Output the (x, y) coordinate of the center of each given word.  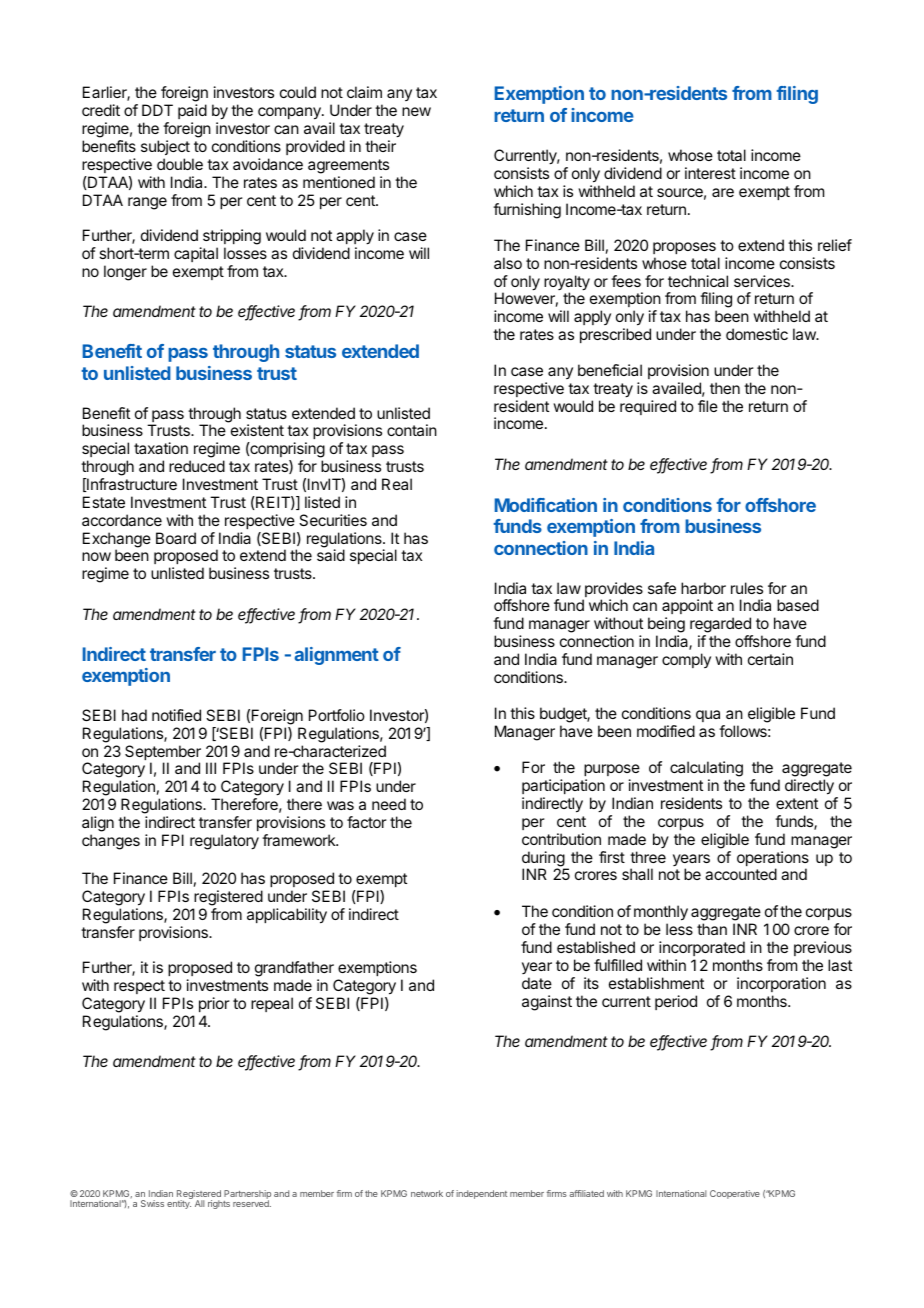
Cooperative (735, 1194)
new (416, 111)
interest (710, 173)
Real (397, 484)
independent (481, 1194)
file (708, 406)
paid (192, 111)
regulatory (224, 842)
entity (179, 1204)
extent (797, 803)
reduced (197, 466)
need (389, 804)
